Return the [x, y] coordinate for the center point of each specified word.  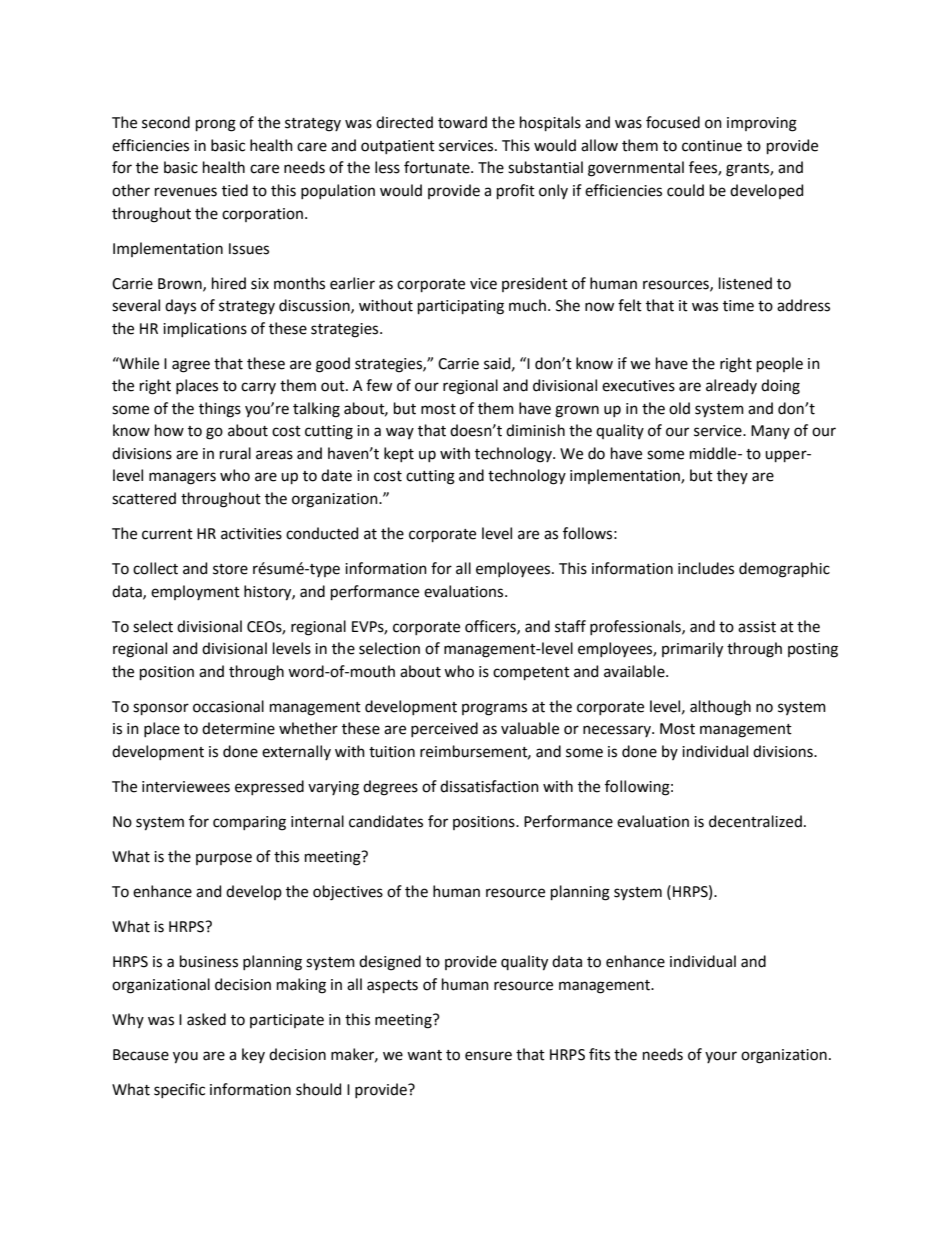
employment [195, 592]
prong [216, 125]
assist [757, 627]
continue [712, 146]
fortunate [438, 167]
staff [570, 626]
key [253, 1055]
